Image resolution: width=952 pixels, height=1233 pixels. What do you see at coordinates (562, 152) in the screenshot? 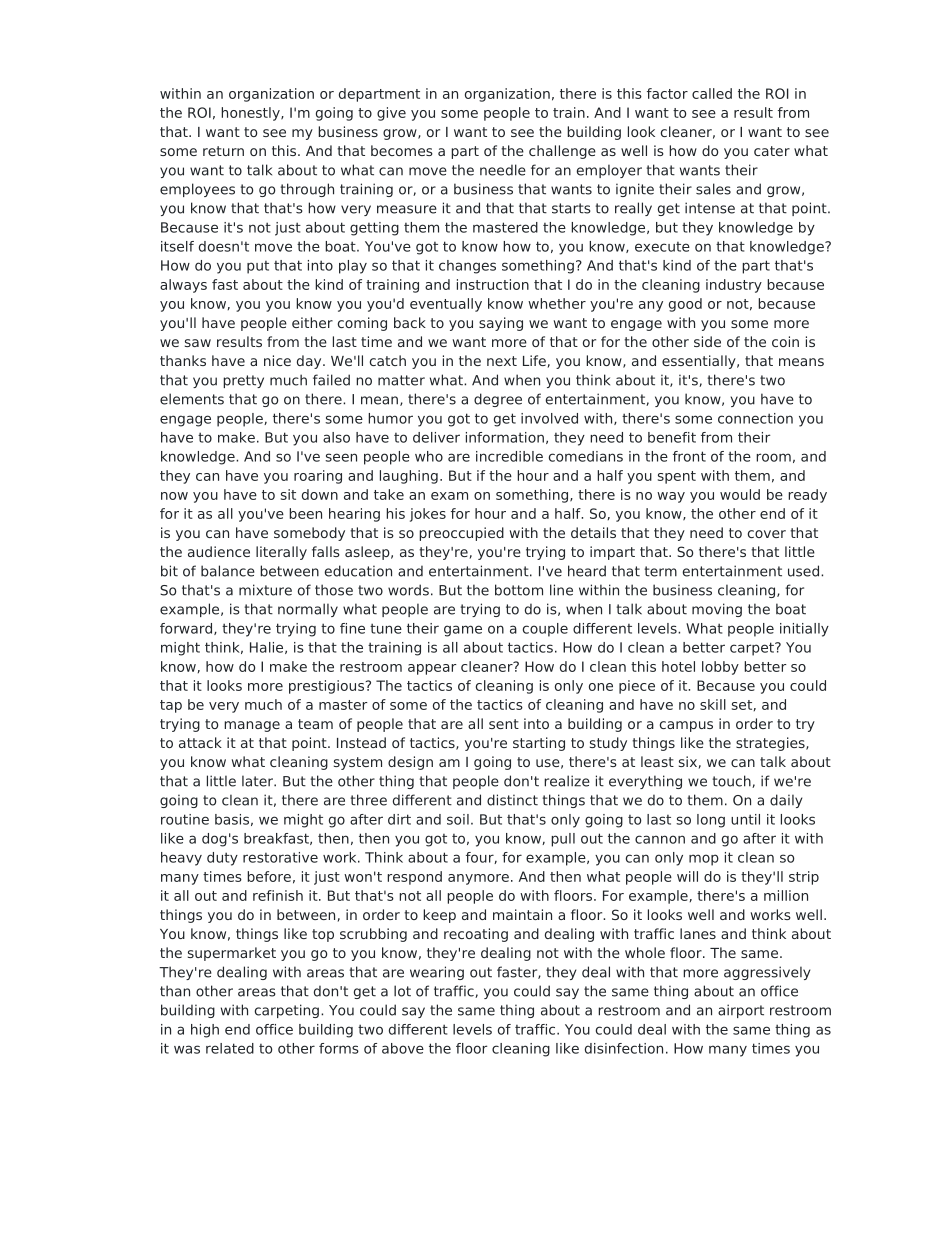
I see `challenge` at bounding box center [562, 152].
